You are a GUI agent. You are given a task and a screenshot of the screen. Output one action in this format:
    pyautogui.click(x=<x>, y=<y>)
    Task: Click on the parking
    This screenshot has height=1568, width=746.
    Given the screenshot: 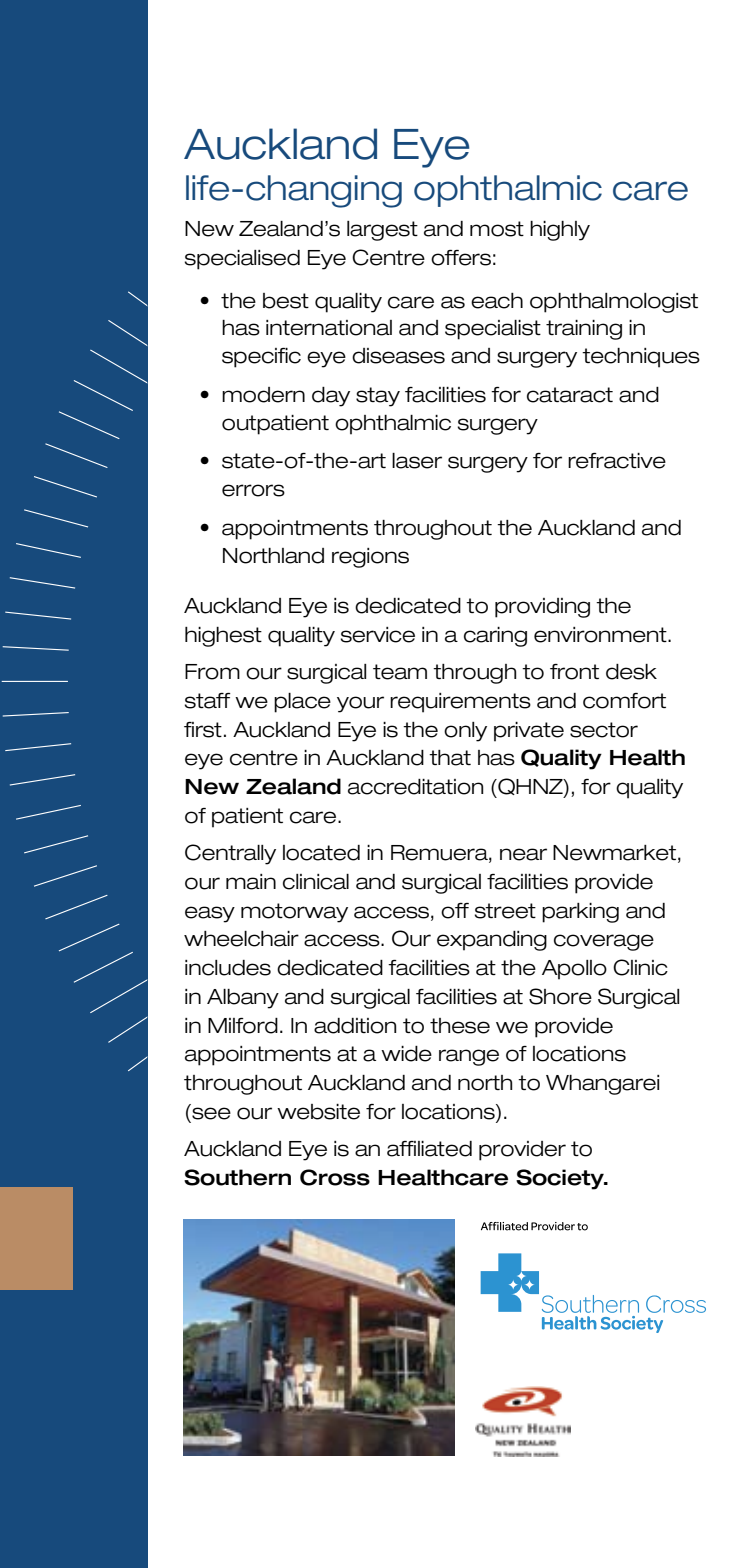 What is the action you would take?
    pyautogui.click(x=580, y=913)
